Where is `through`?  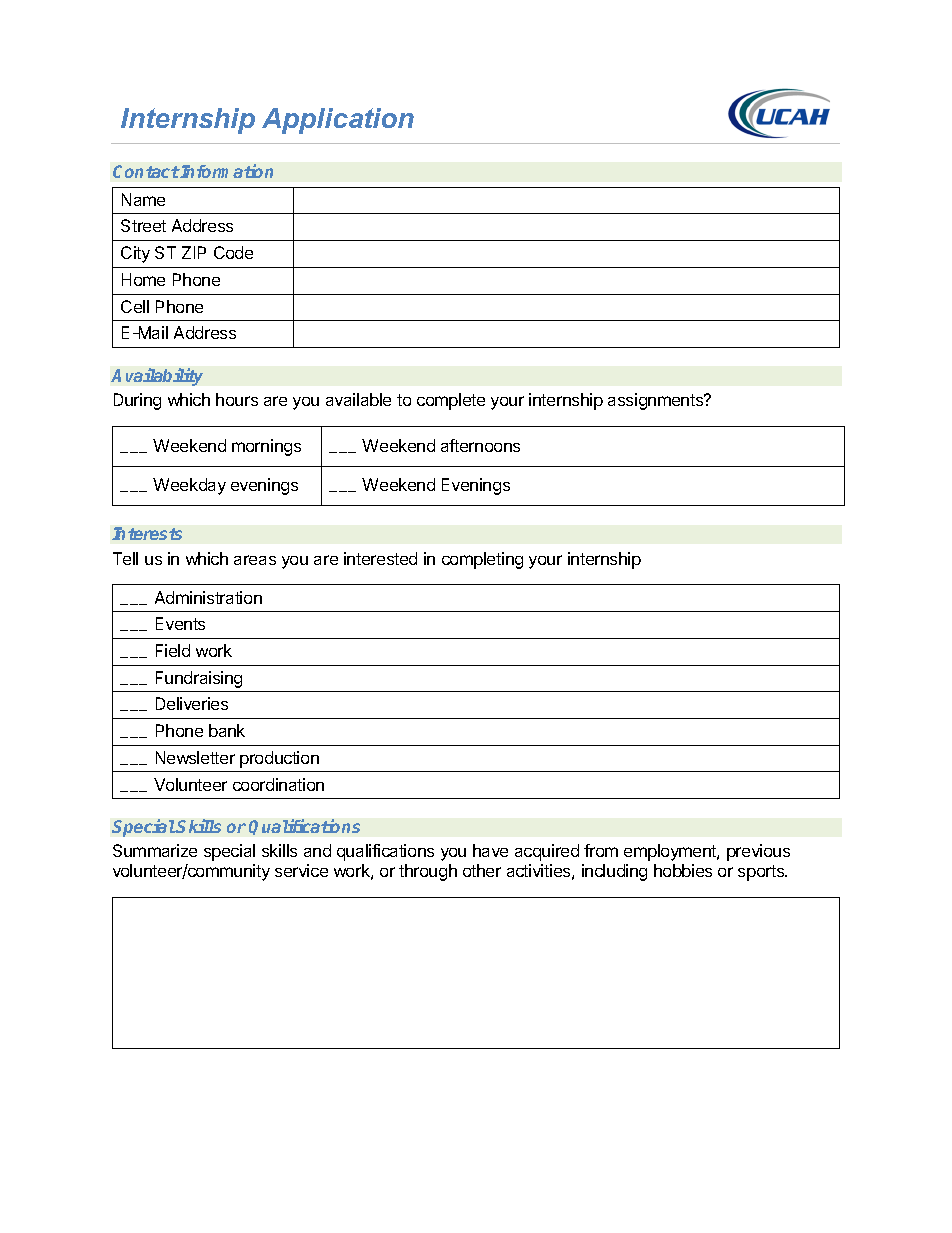
through is located at coordinates (428, 872).
